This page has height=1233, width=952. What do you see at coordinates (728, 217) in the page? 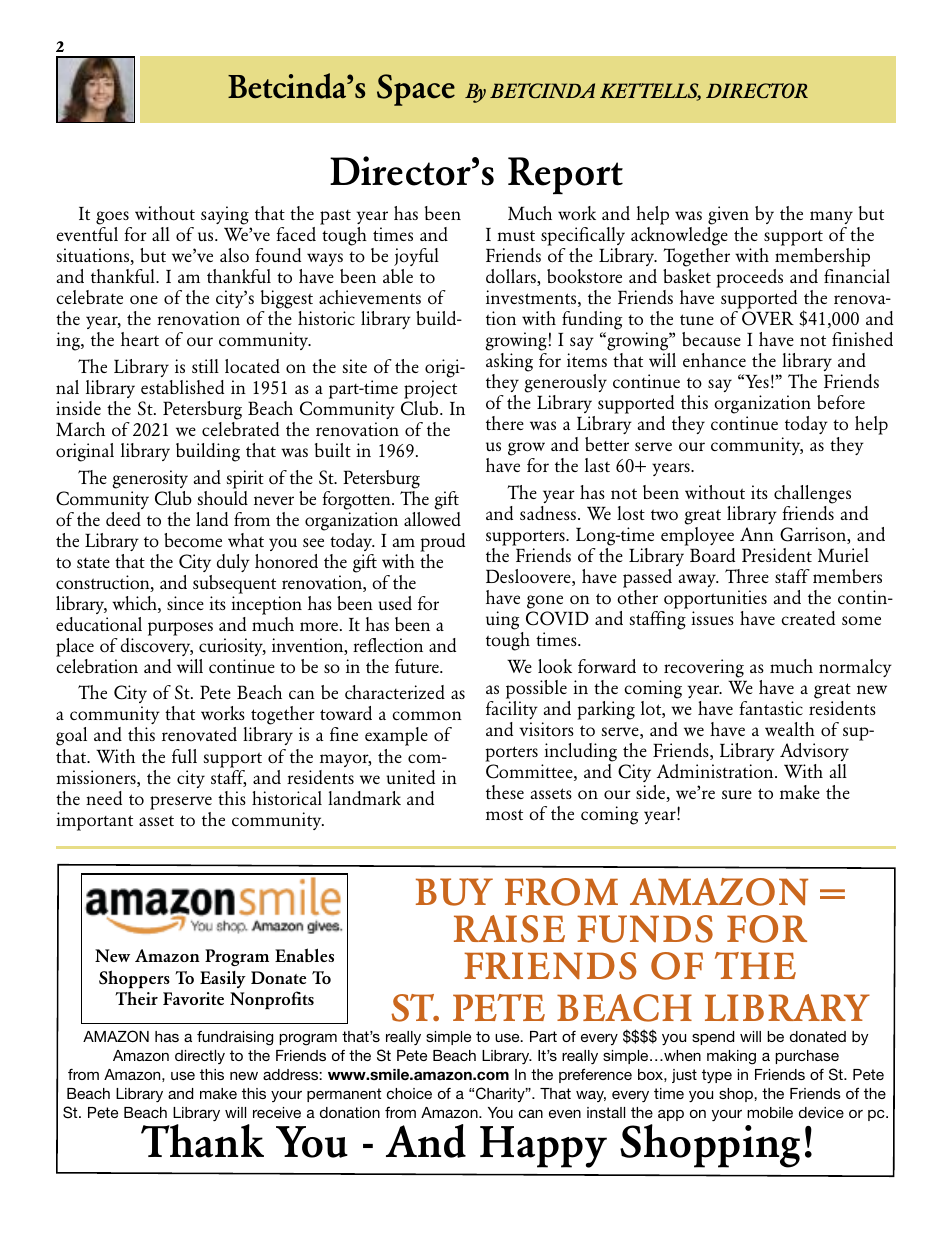
I see `given` at bounding box center [728, 217].
